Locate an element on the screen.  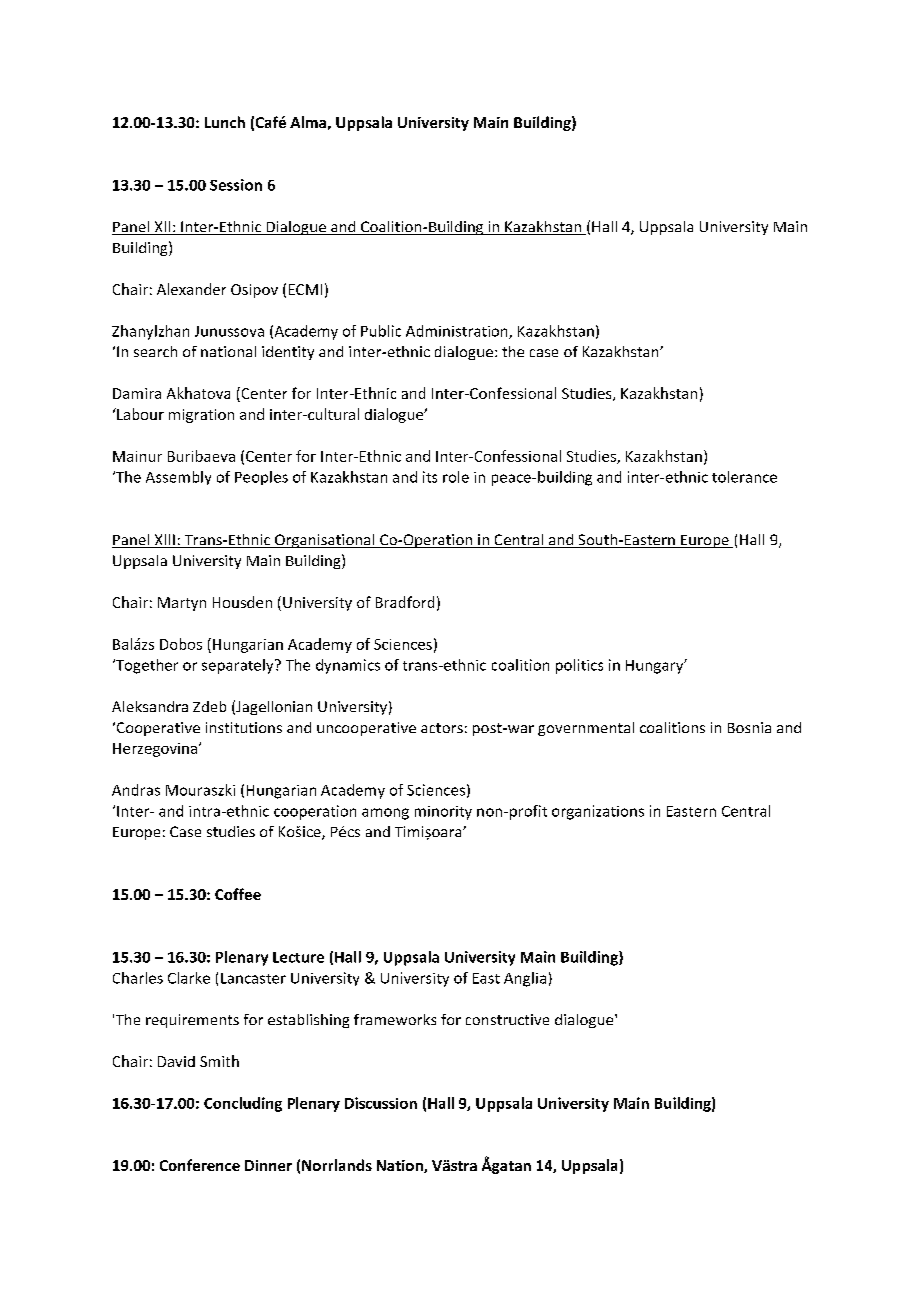
separately is located at coordinates (239, 666).
